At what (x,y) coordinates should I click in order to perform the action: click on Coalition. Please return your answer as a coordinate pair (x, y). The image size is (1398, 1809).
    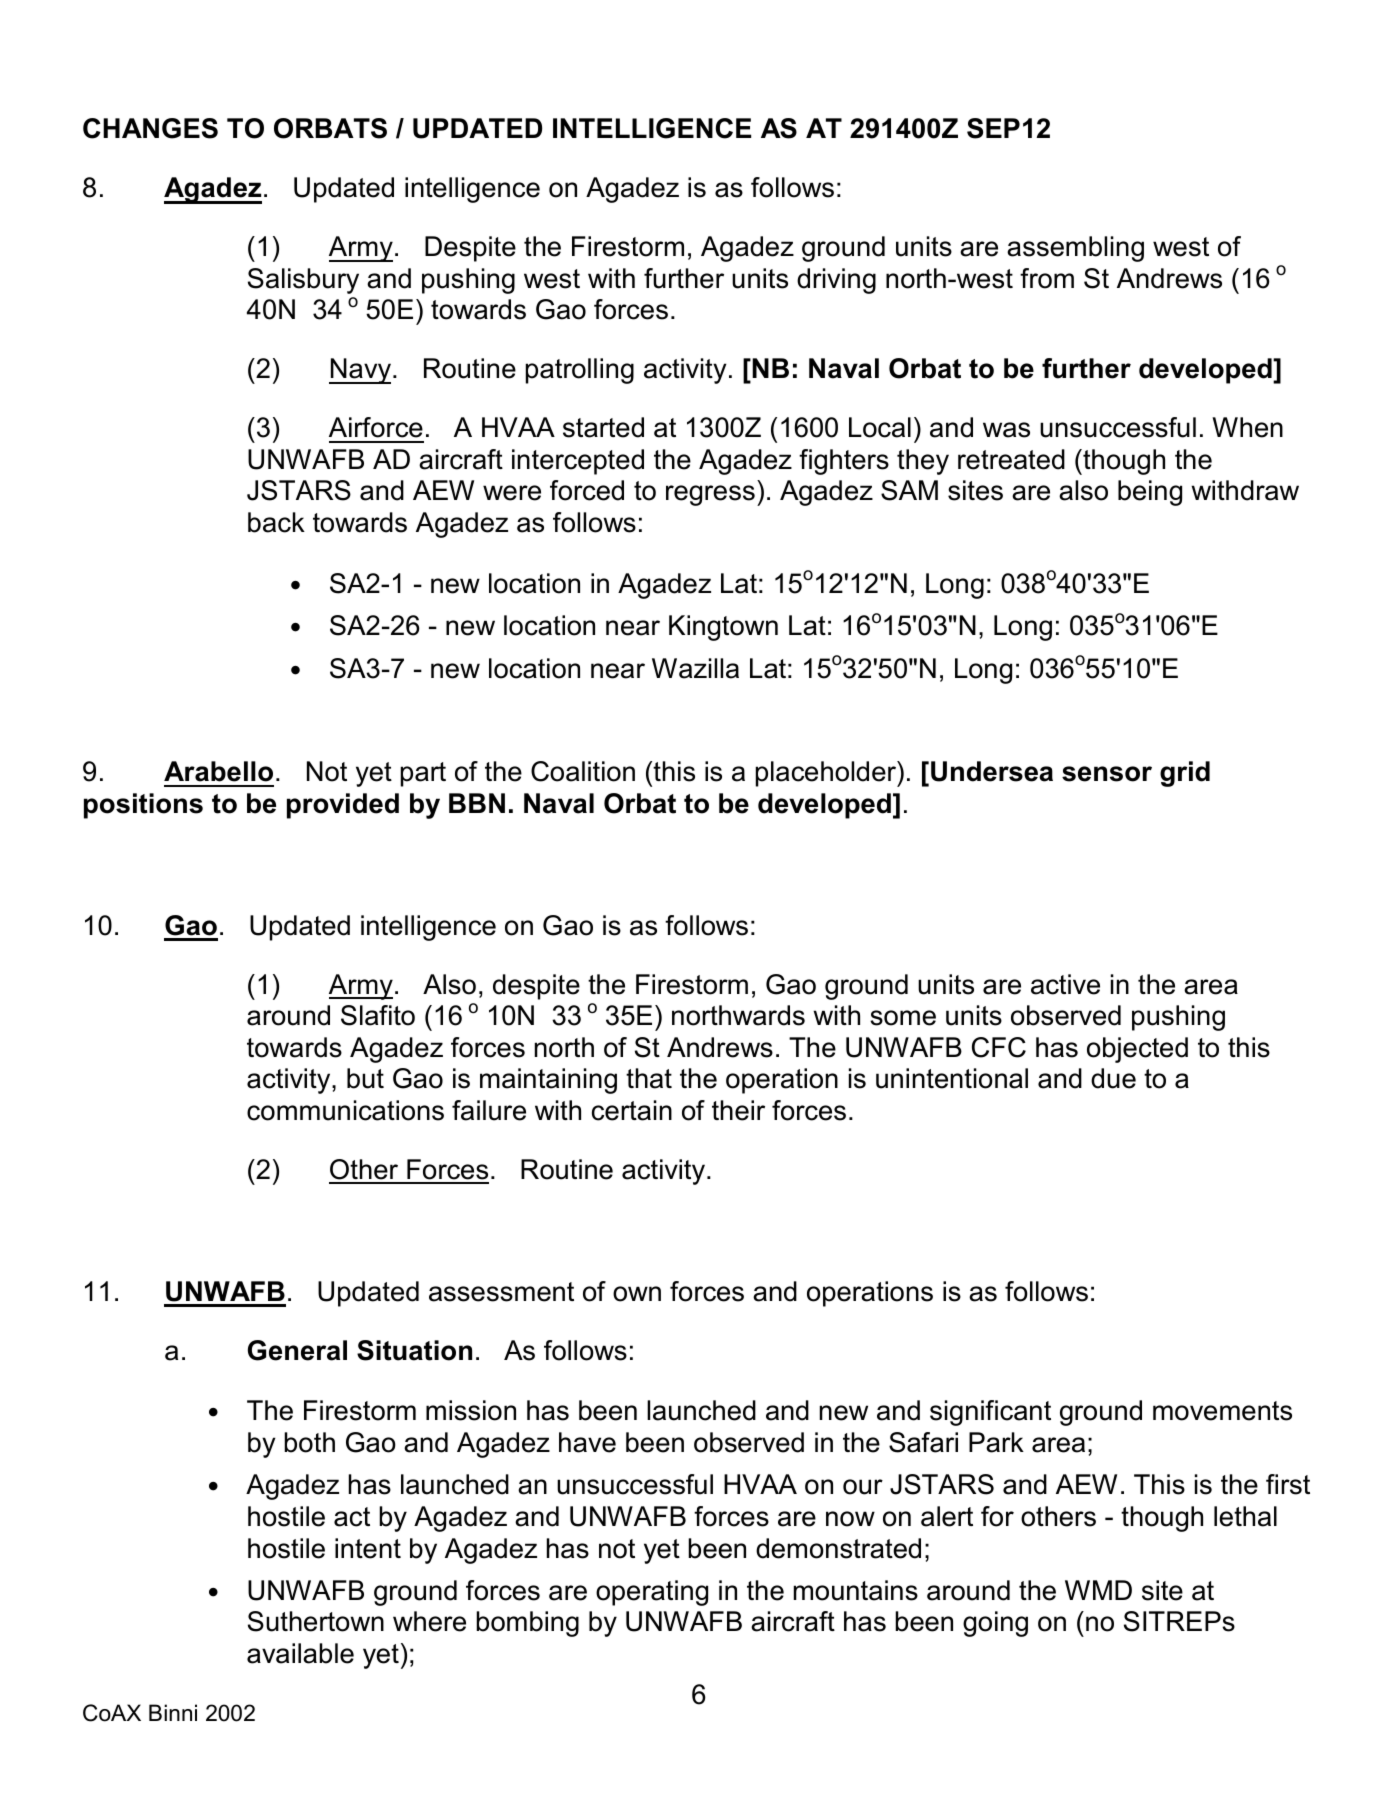
    Looking at the image, I should click on (583, 771).
